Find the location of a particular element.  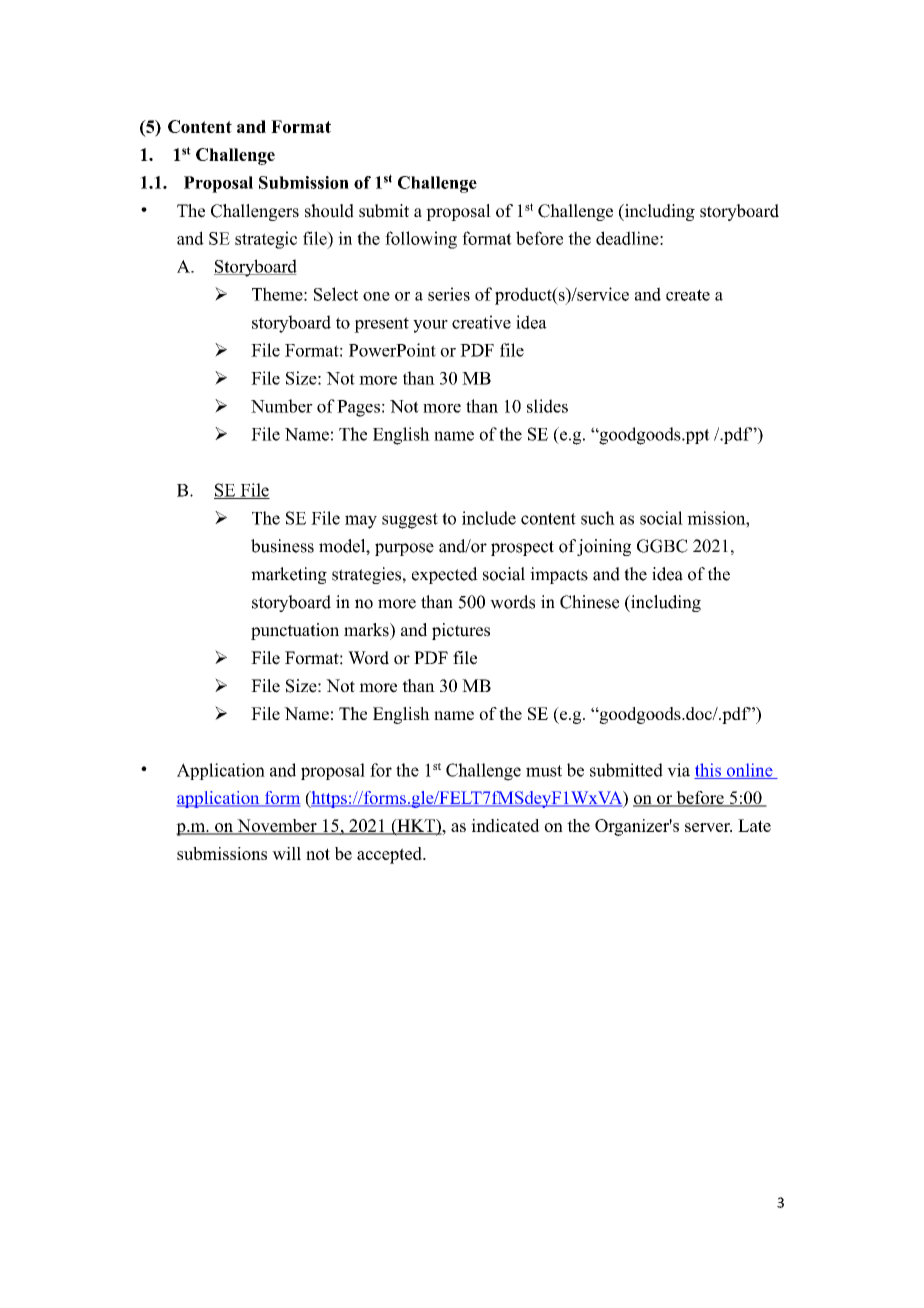

will is located at coordinates (286, 853).
